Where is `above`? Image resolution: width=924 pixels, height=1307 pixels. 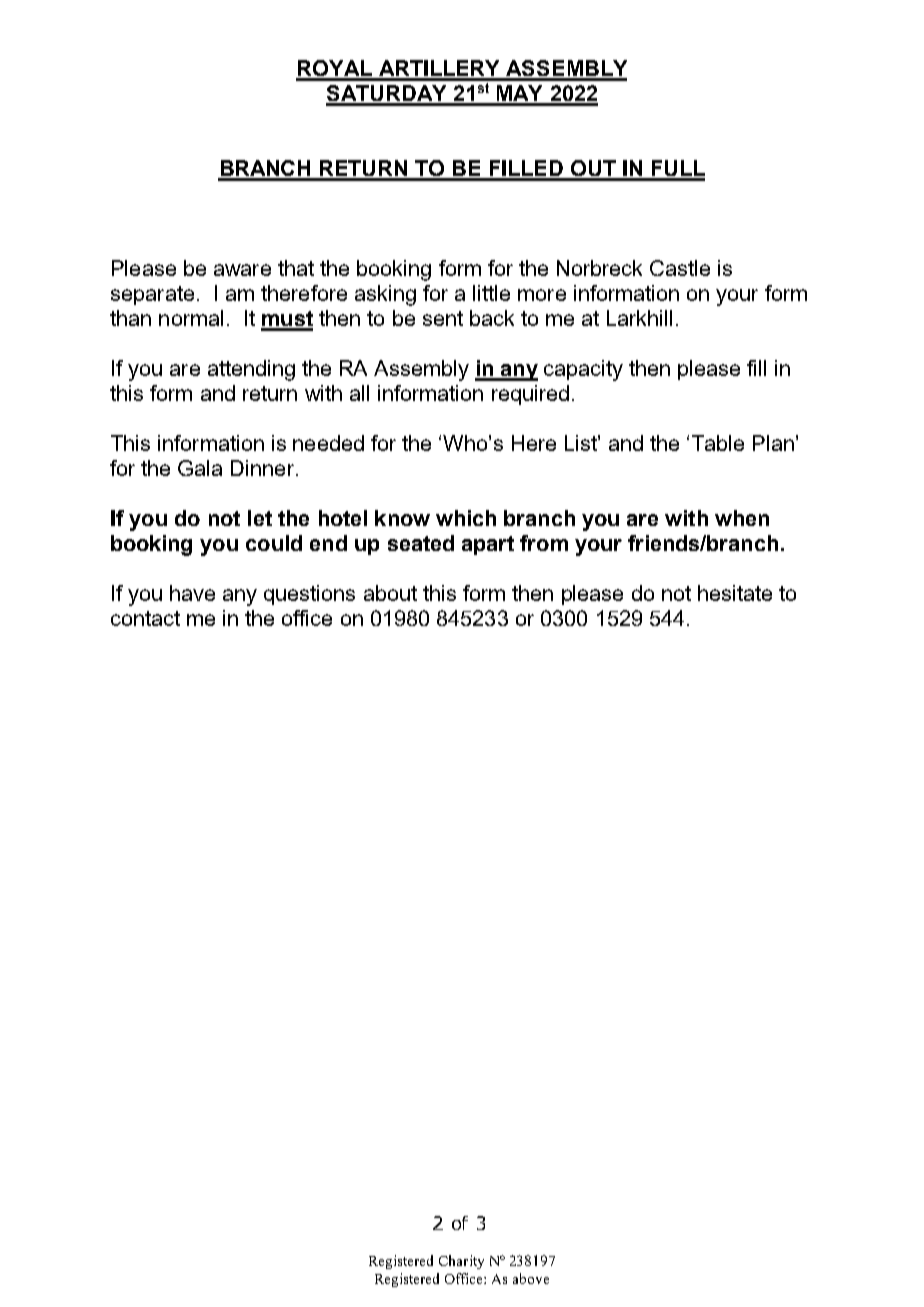 above is located at coordinates (531, 1278).
